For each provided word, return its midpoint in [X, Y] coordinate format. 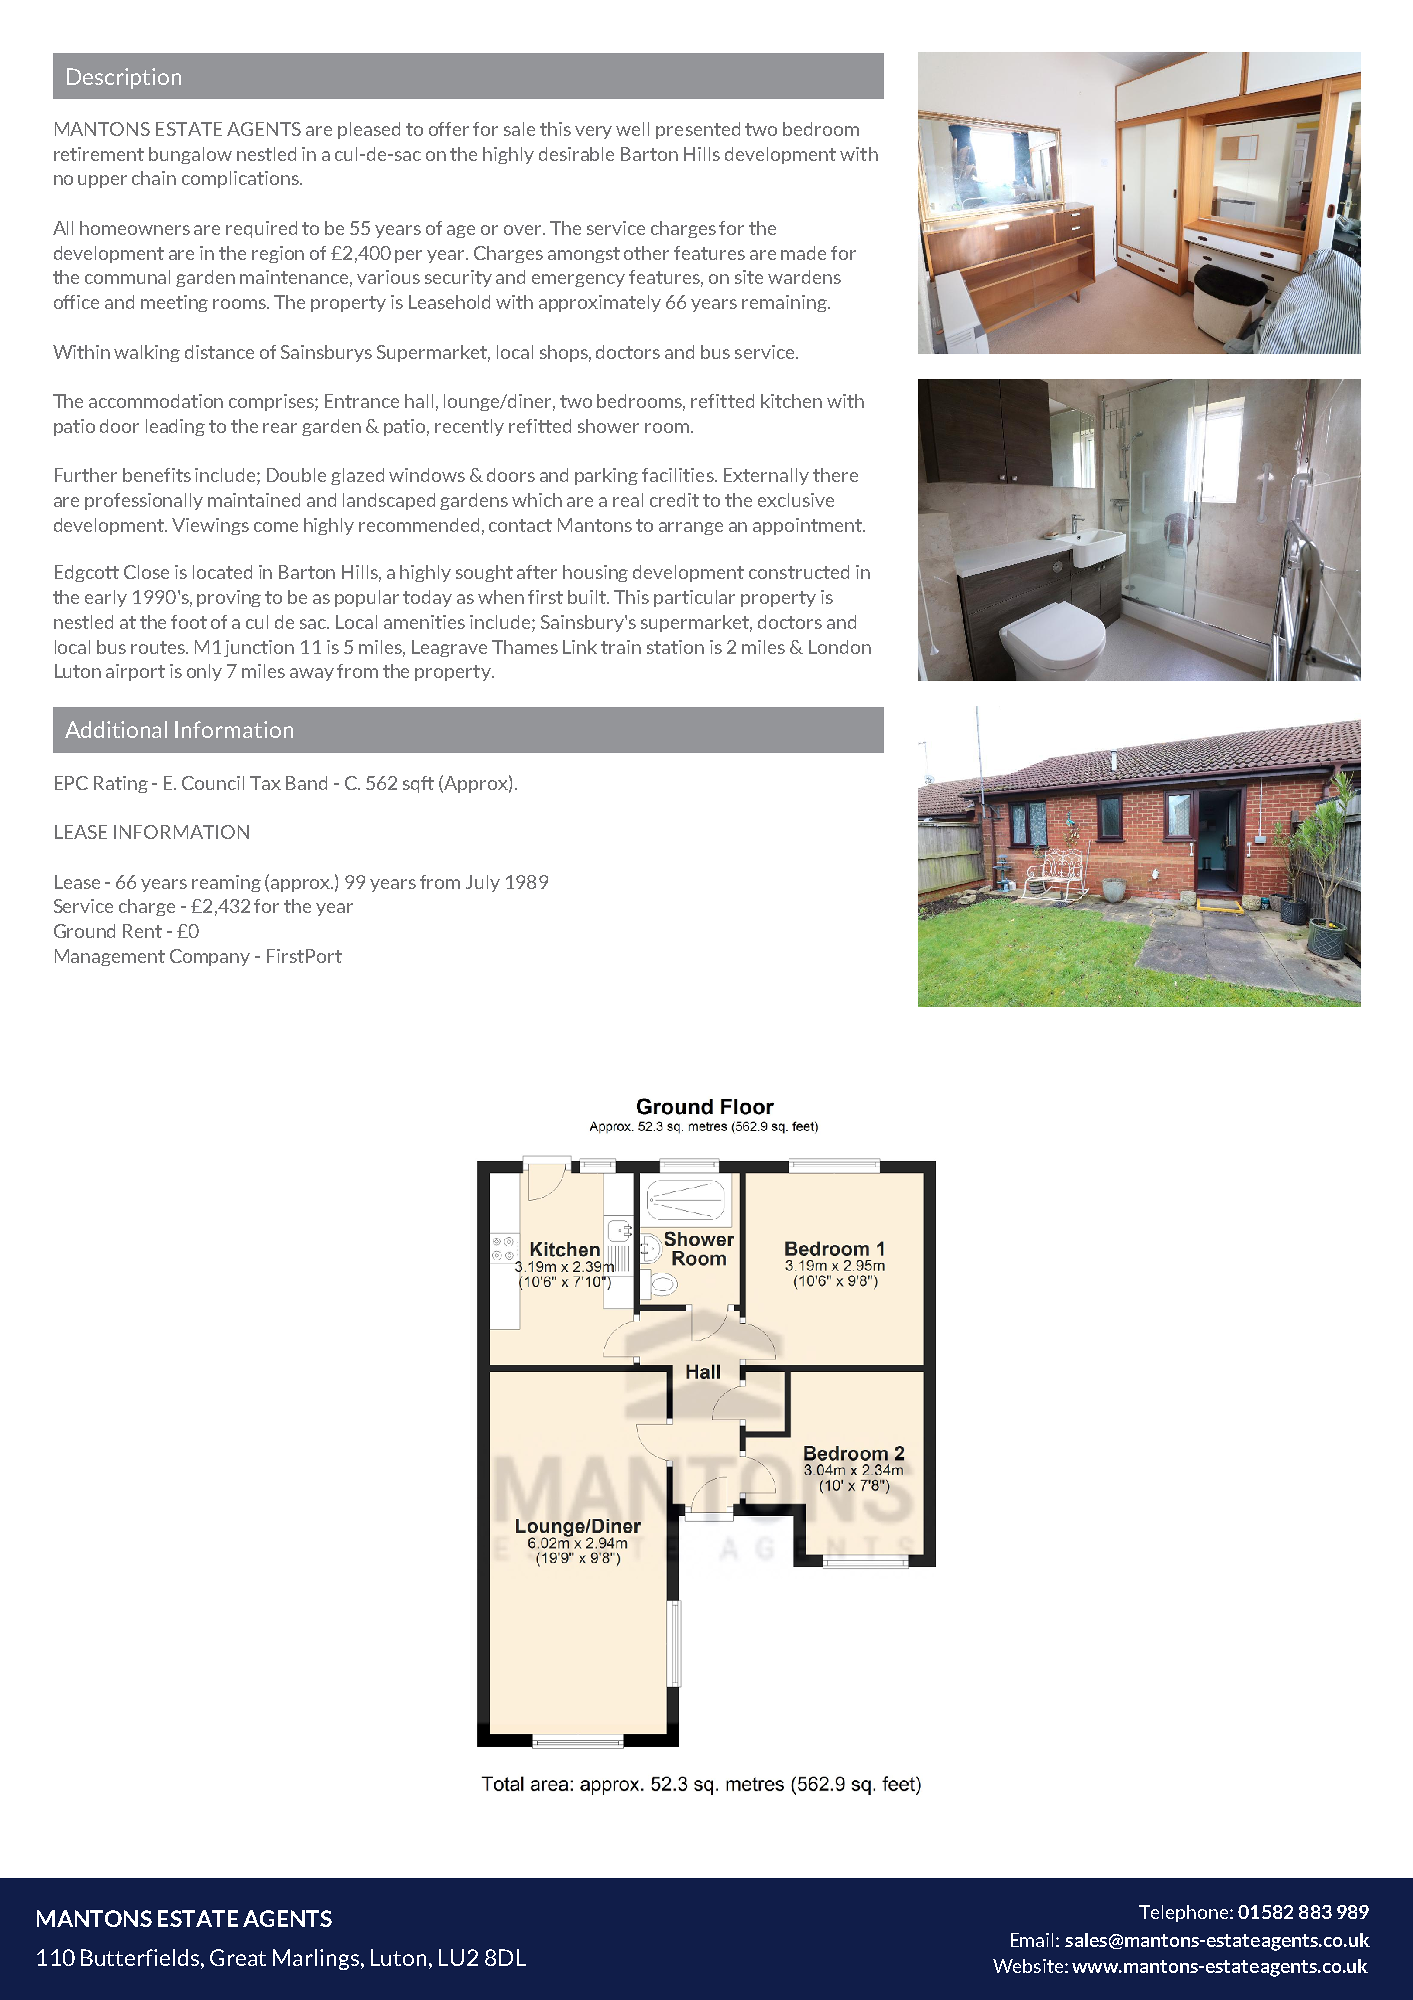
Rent [142, 931]
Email [1032, 1940]
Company [210, 957]
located [222, 572]
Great [238, 1957]
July [483, 883]
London [840, 647]
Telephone [1185, 1913]
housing [595, 573]
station [675, 647]
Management [110, 957]
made [803, 253]
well [632, 129]
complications [241, 179]
